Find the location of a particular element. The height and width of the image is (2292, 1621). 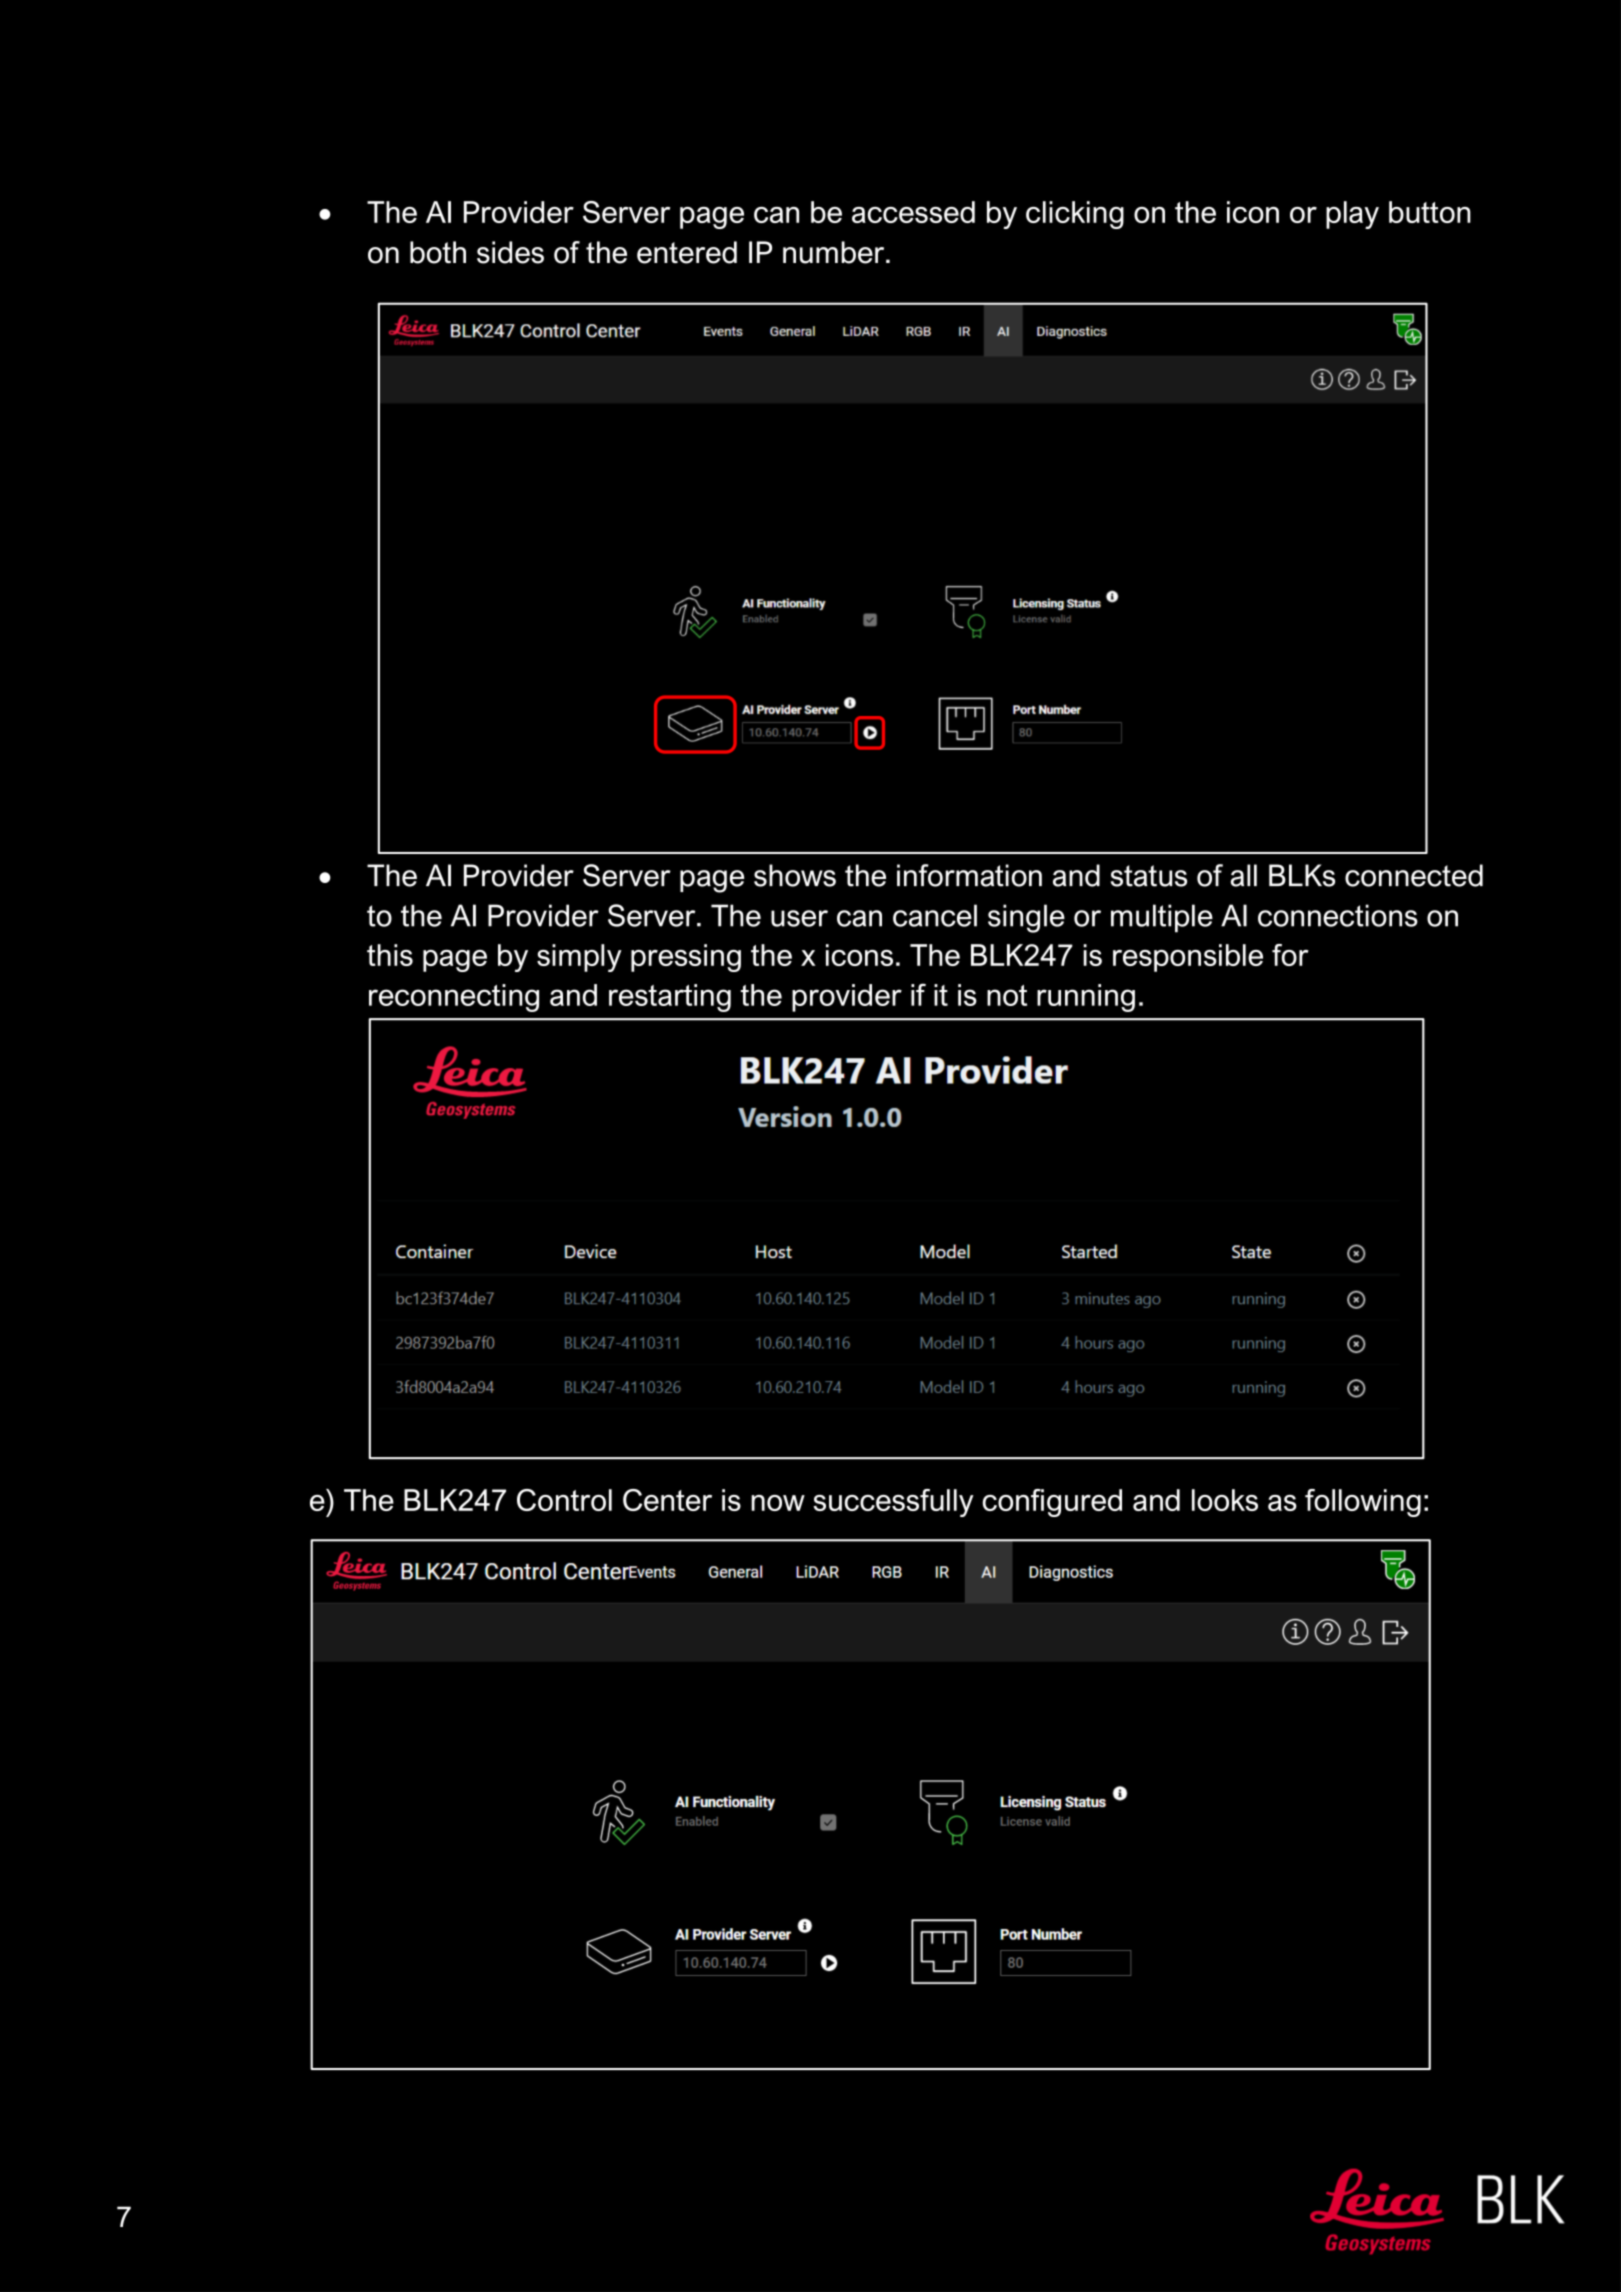

Control is located at coordinates (564, 1500).
